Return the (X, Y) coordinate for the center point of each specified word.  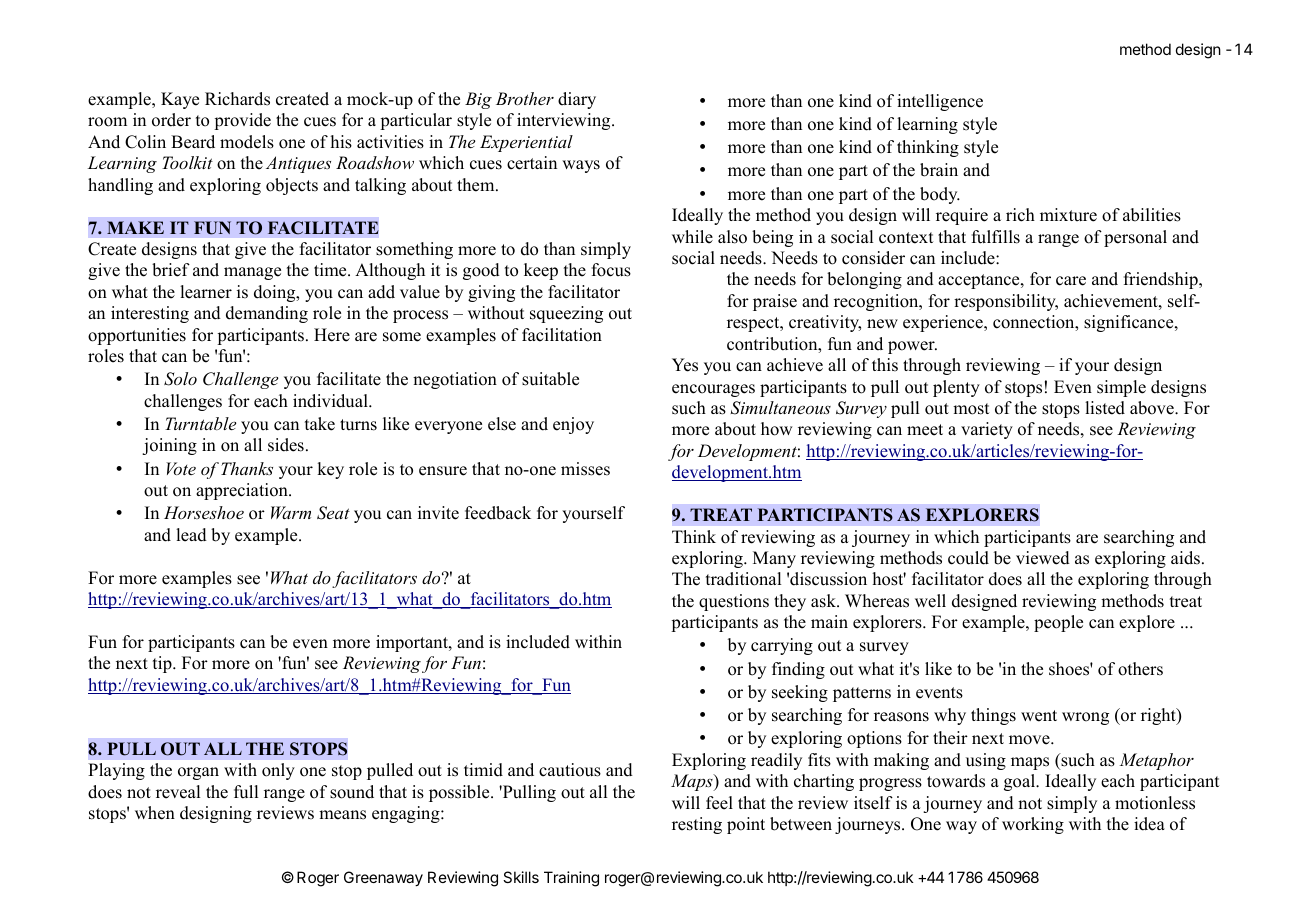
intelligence (940, 102)
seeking (800, 693)
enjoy (573, 425)
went (1039, 716)
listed (1105, 408)
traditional (743, 579)
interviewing (565, 121)
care (1071, 281)
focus (611, 270)
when (155, 813)
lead (191, 535)
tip (163, 664)
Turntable (200, 423)
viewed (1043, 558)
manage (252, 273)
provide (242, 121)
